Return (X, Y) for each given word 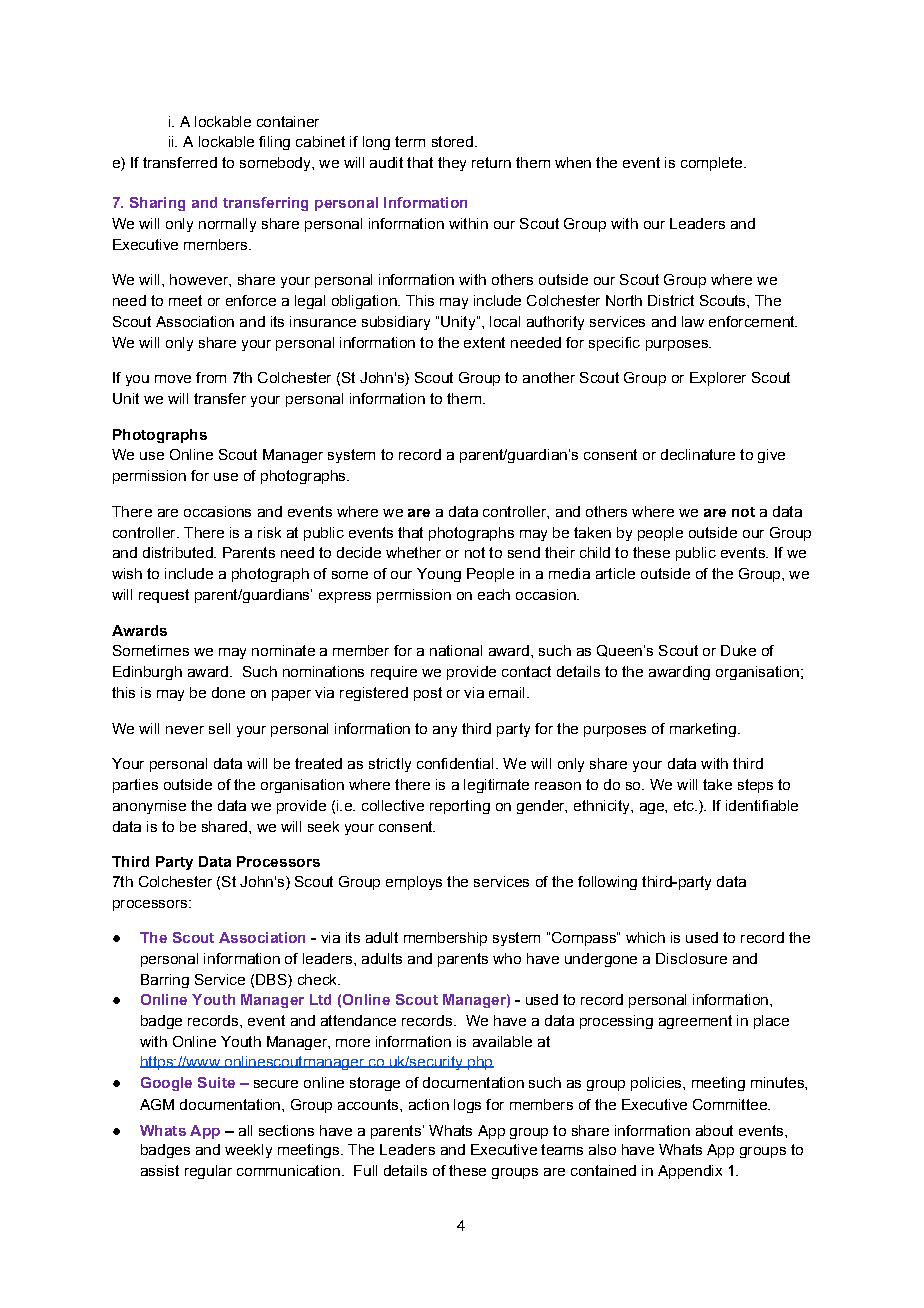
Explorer (718, 379)
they (452, 164)
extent (484, 342)
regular (208, 1172)
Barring (165, 981)
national (456, 650)
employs (414, 883)
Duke (738, 650)
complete (713, 164)
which (645, 937)
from (211, 377)
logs (467, 1106)
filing (274, 143)
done (228, 692)
